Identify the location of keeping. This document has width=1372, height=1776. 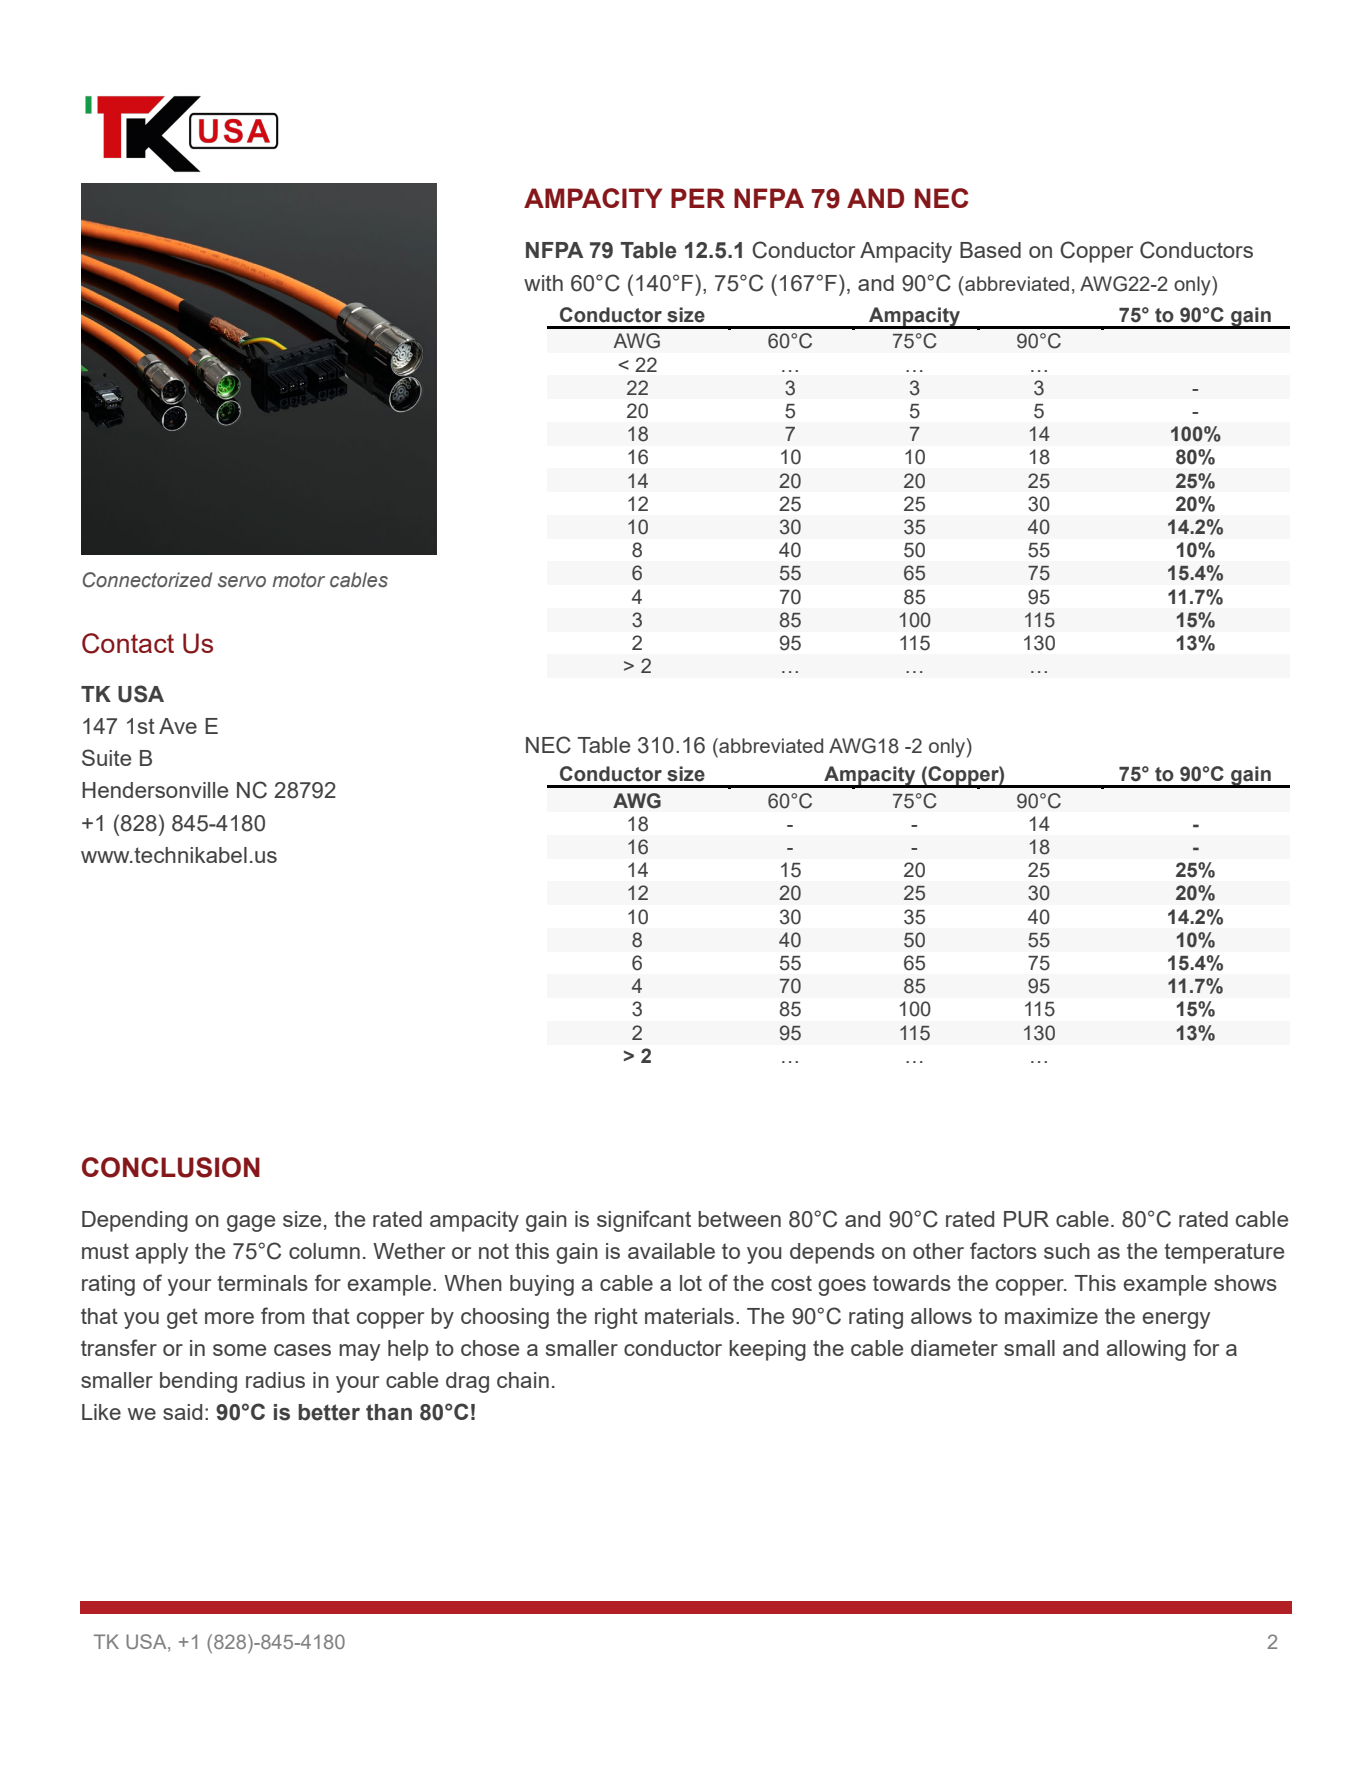
(767, 1350).
